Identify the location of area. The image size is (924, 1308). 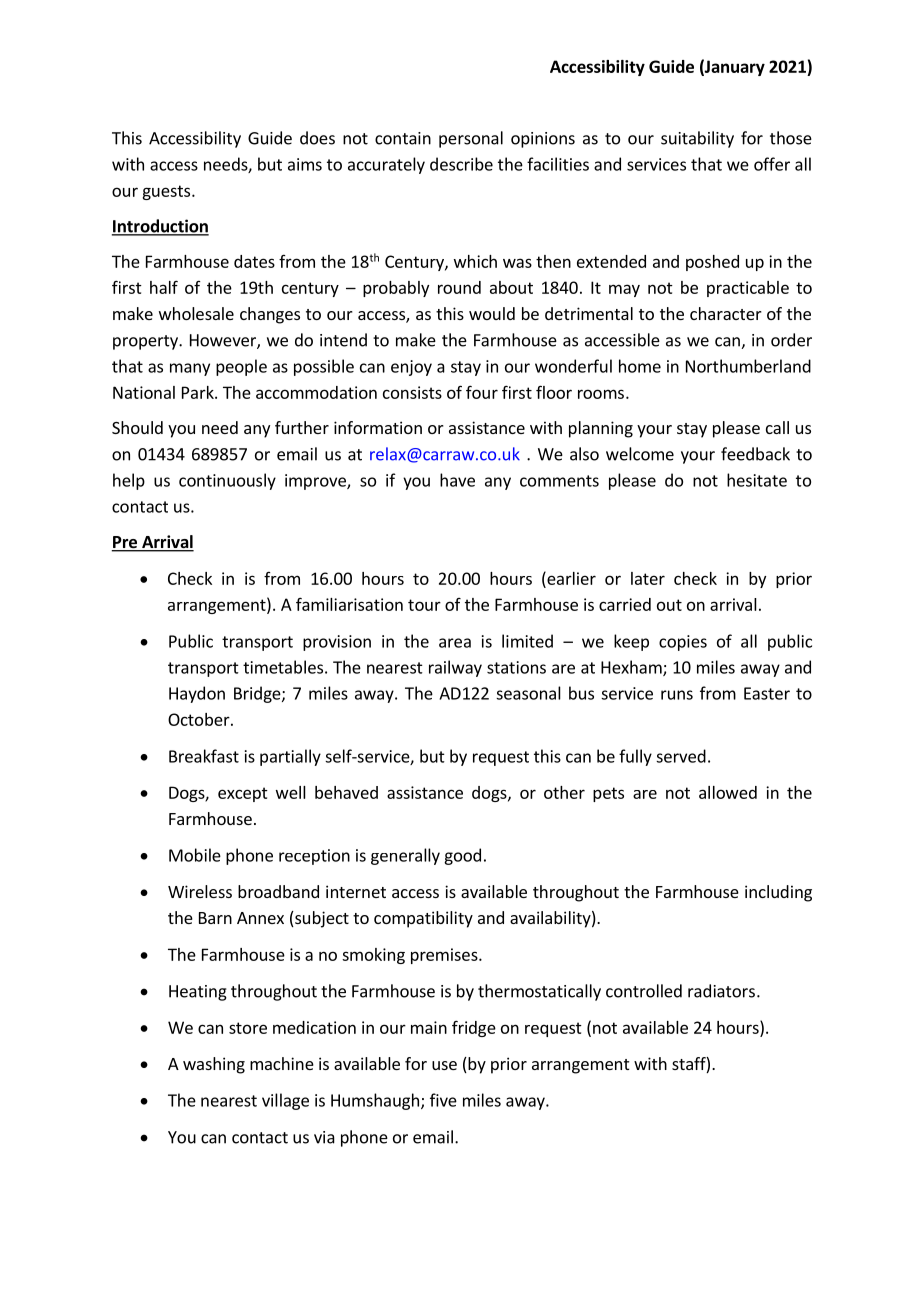
(455, 643).
